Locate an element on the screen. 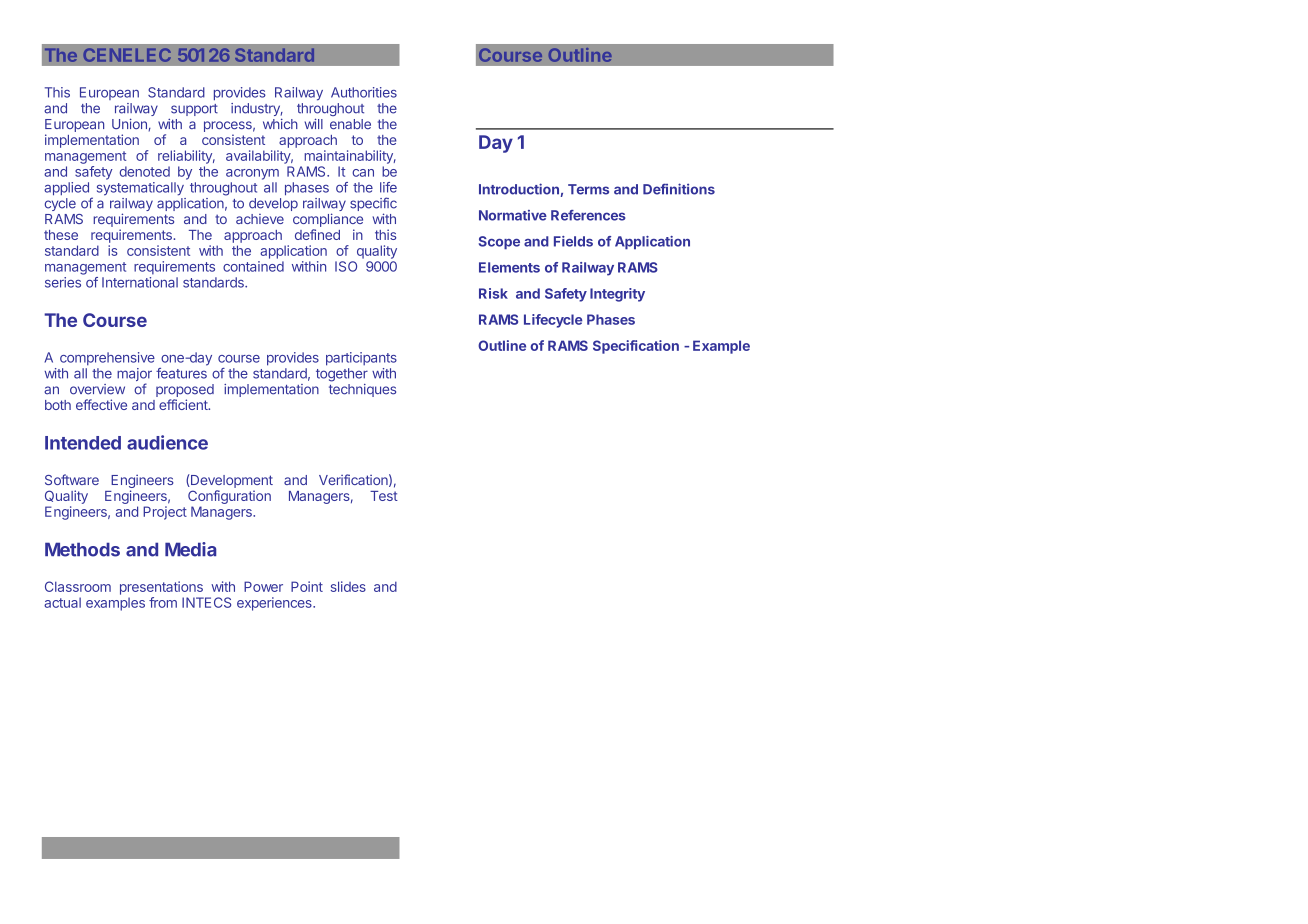 The height and width of the screenshot is (924, 1308). Integrity is located at coordinates (617, 295).
